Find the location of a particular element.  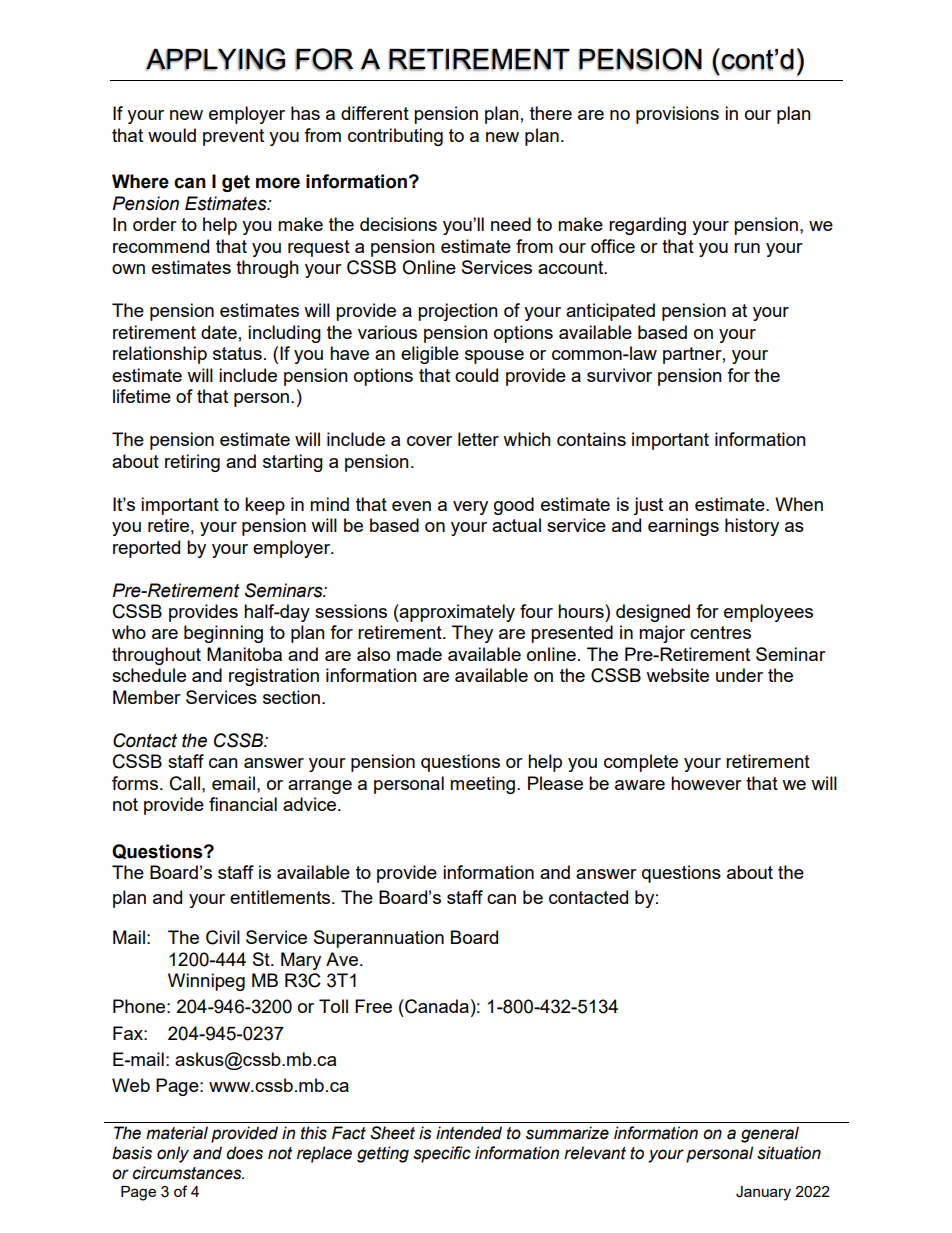

circumstances is located at coordinates (188, 1173).
